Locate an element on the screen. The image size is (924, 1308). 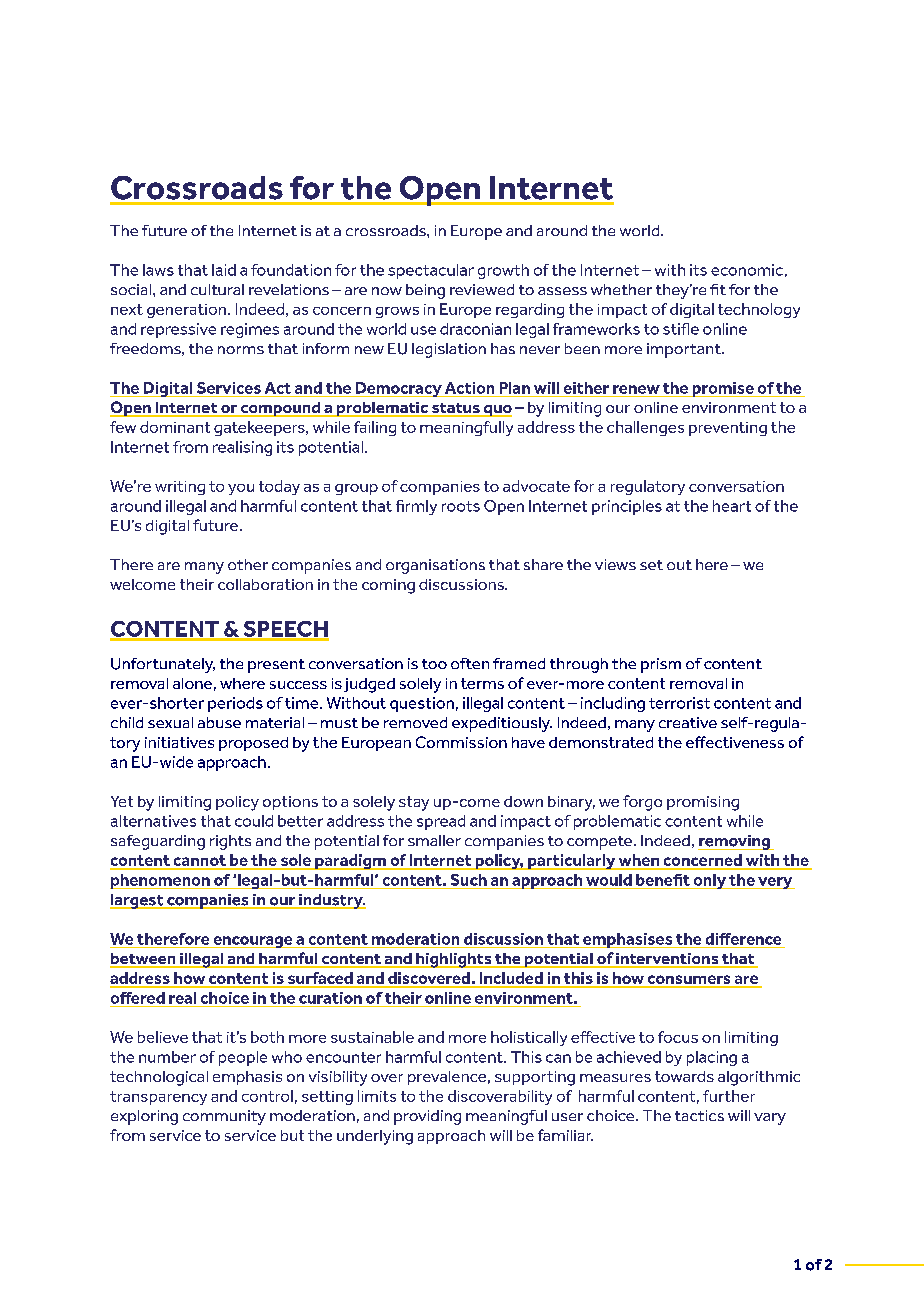
providing is located at coordinates (427, 1117).
